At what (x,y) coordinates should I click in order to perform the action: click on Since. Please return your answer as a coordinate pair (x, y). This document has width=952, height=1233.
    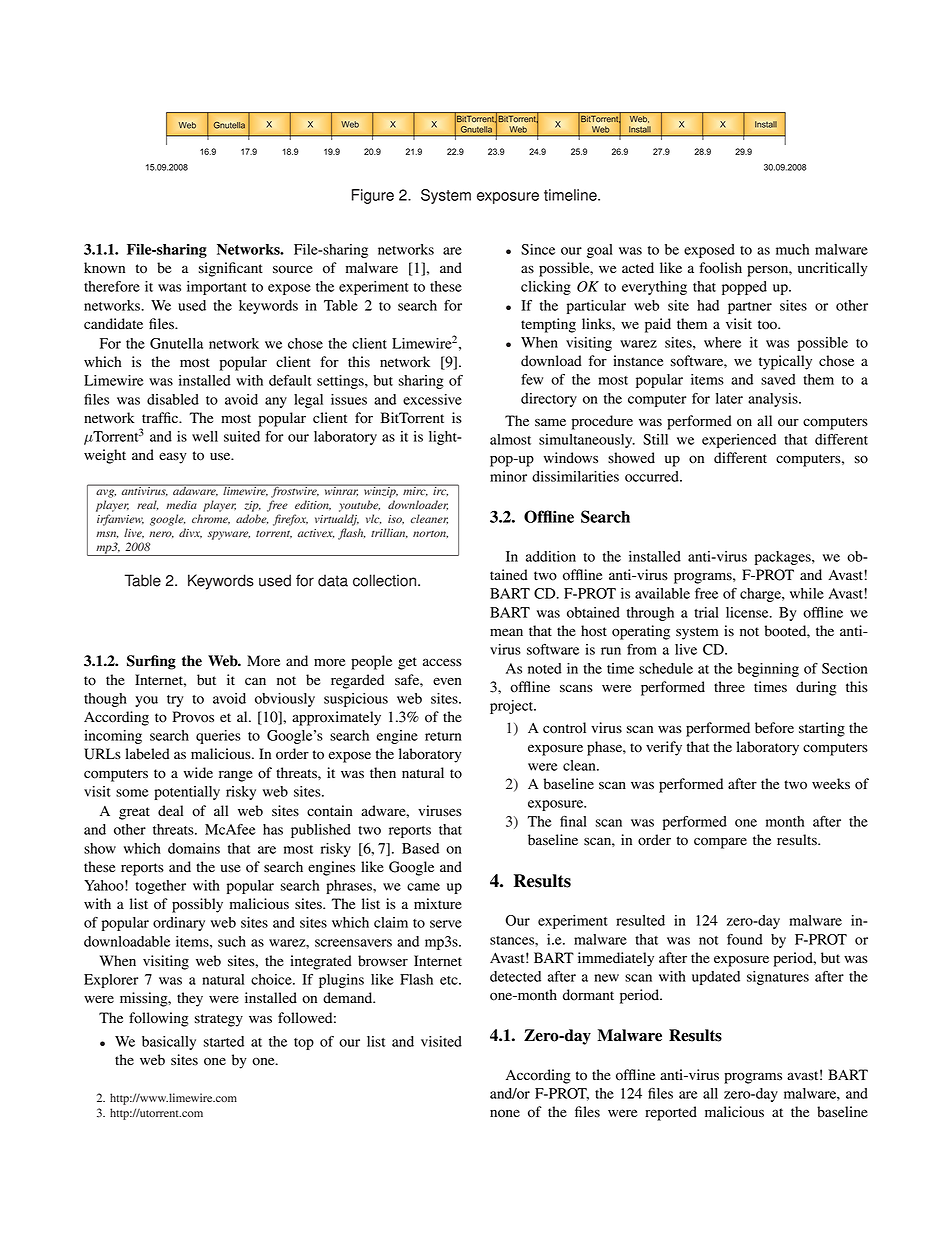
    Looking at the image, I should click on (538, 249).
